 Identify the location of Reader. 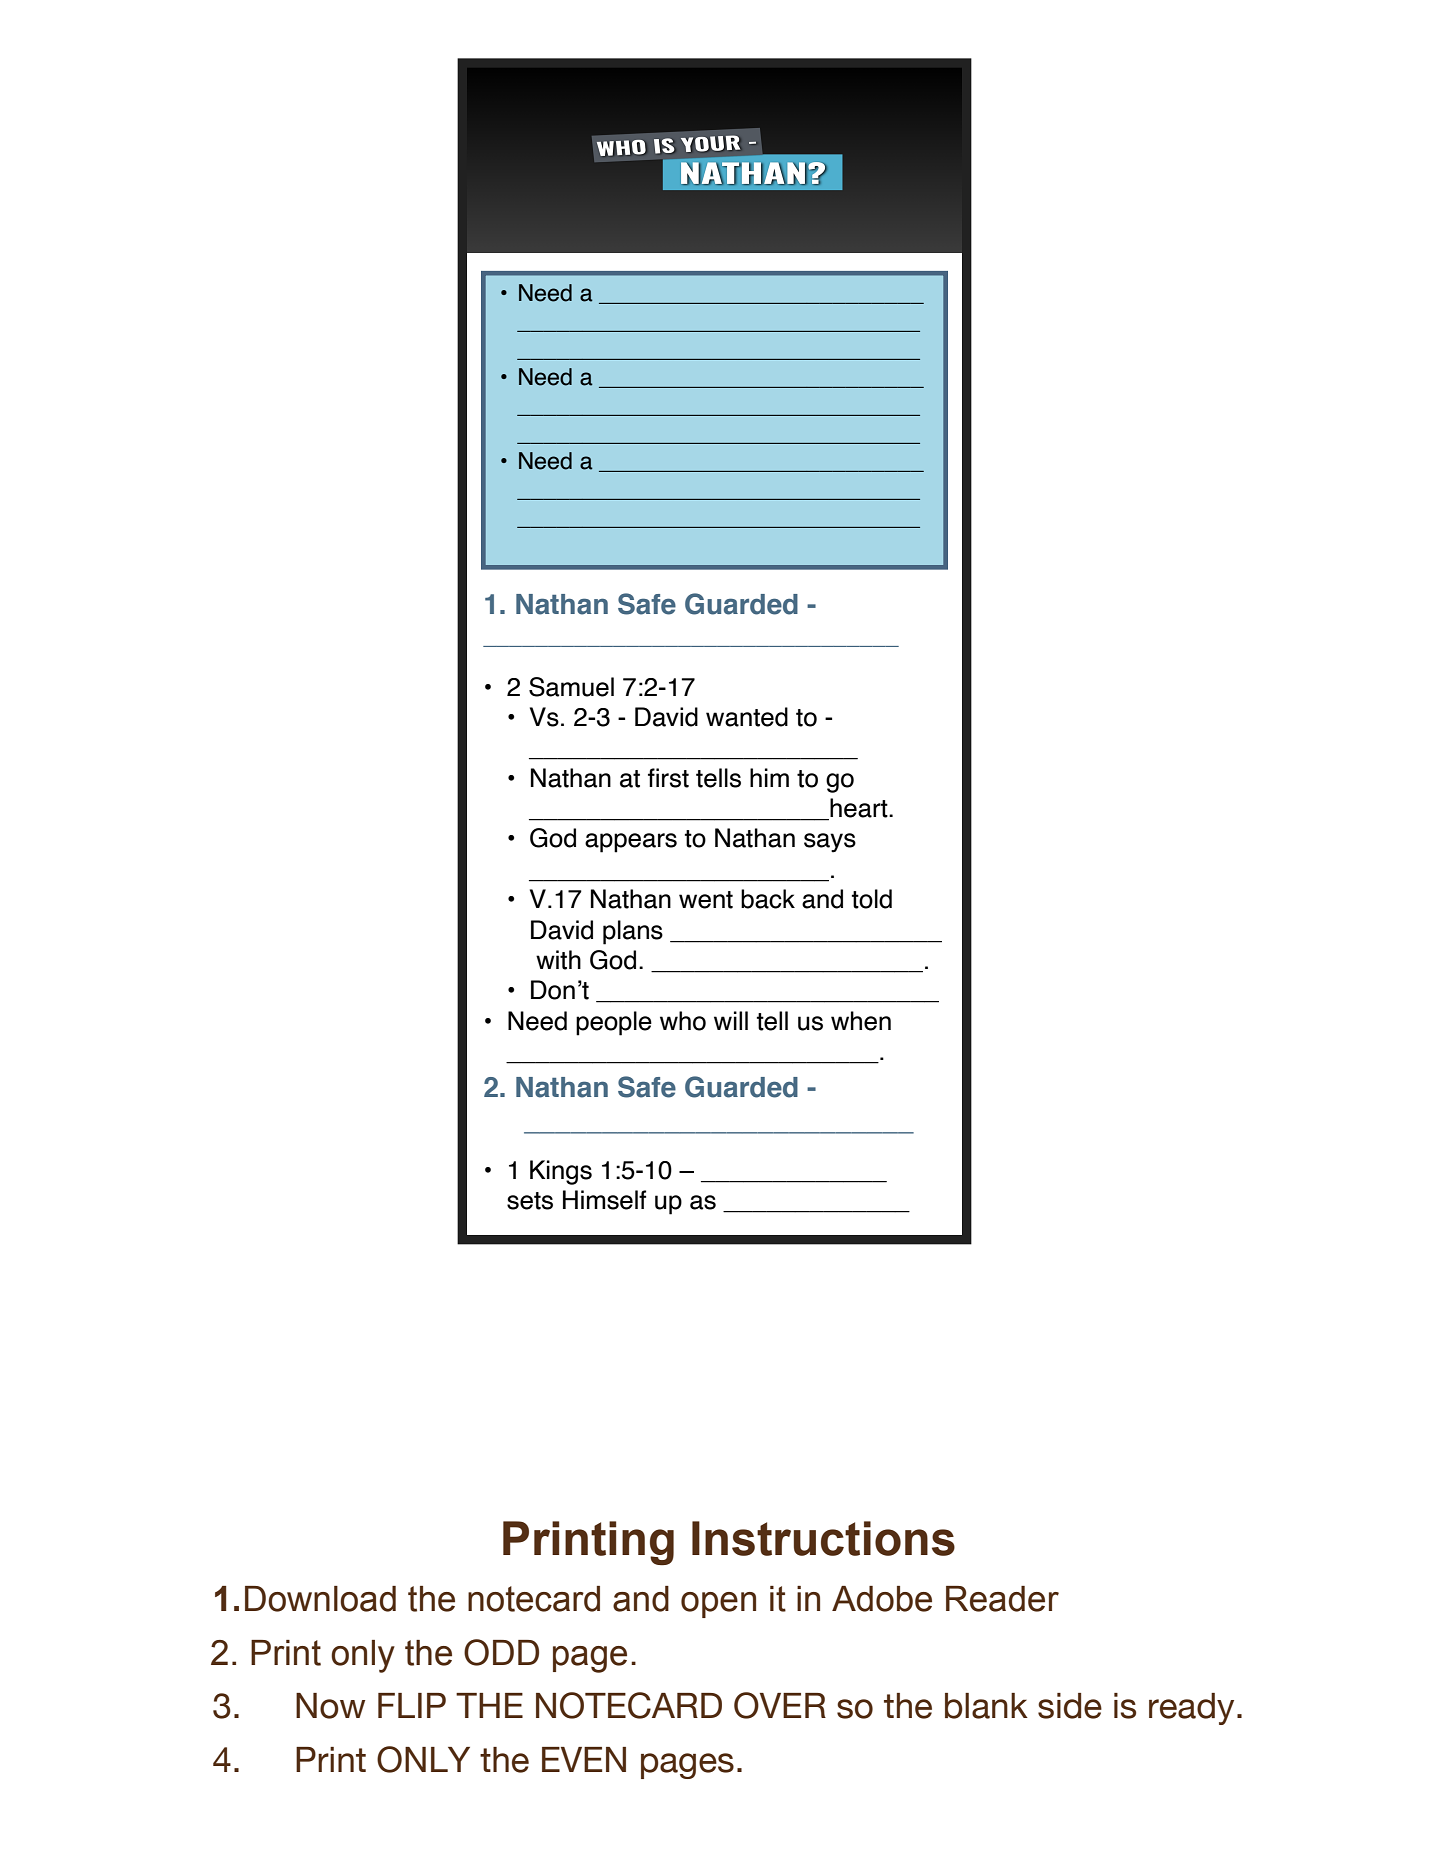
(1002, 1599).
